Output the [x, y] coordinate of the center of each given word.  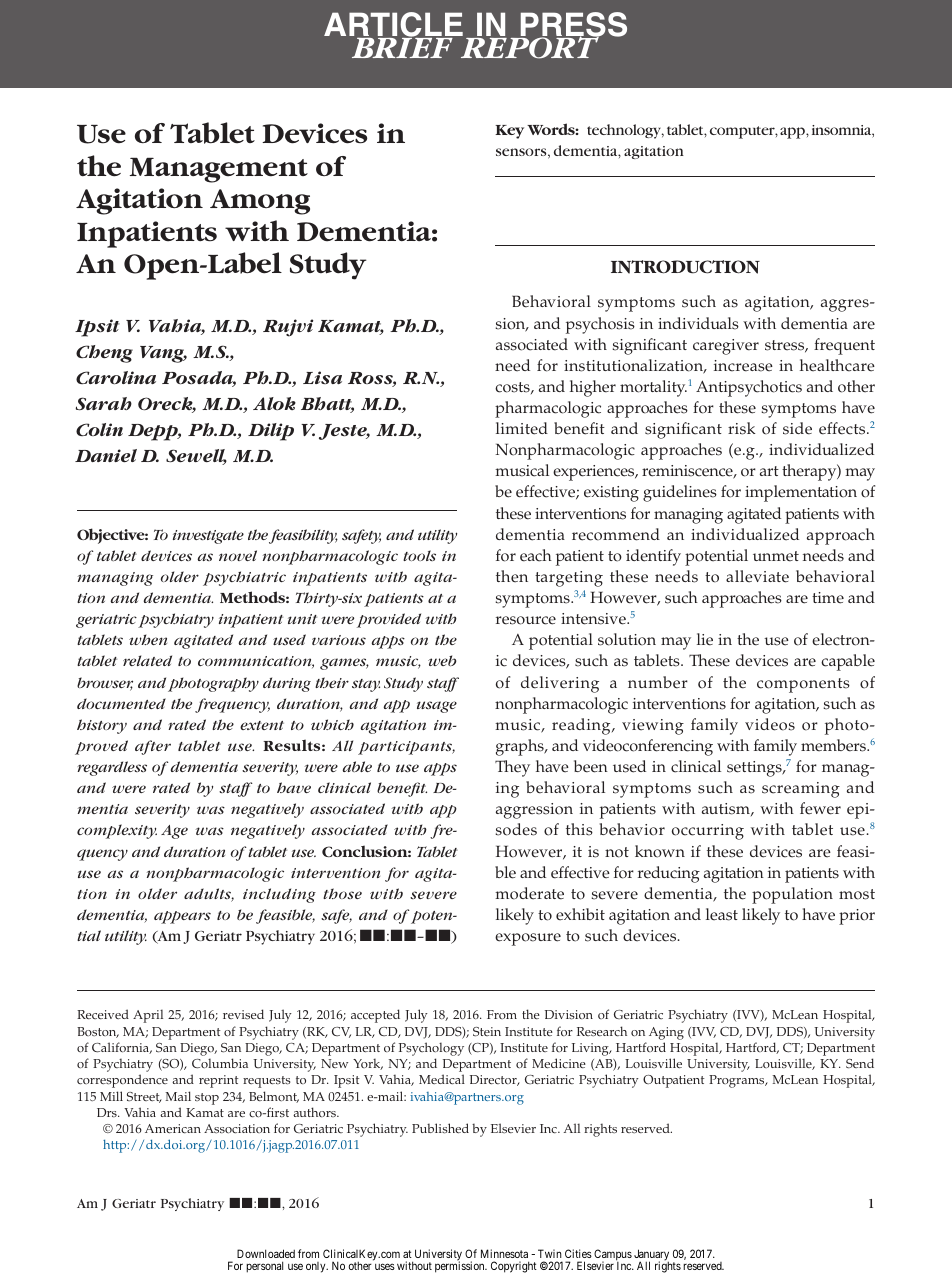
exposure [528, 939]
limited [522, 428]
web [442, 660]
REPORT [529, 46]
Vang [163, 354]
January [652, 1256]
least [722, 914]
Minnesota [504, 1253]
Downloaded [266, 1253]
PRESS [572, 25]
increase [743, 366]
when [148, 639]
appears [182, 917]
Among [260, 202]
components [803, 685]
